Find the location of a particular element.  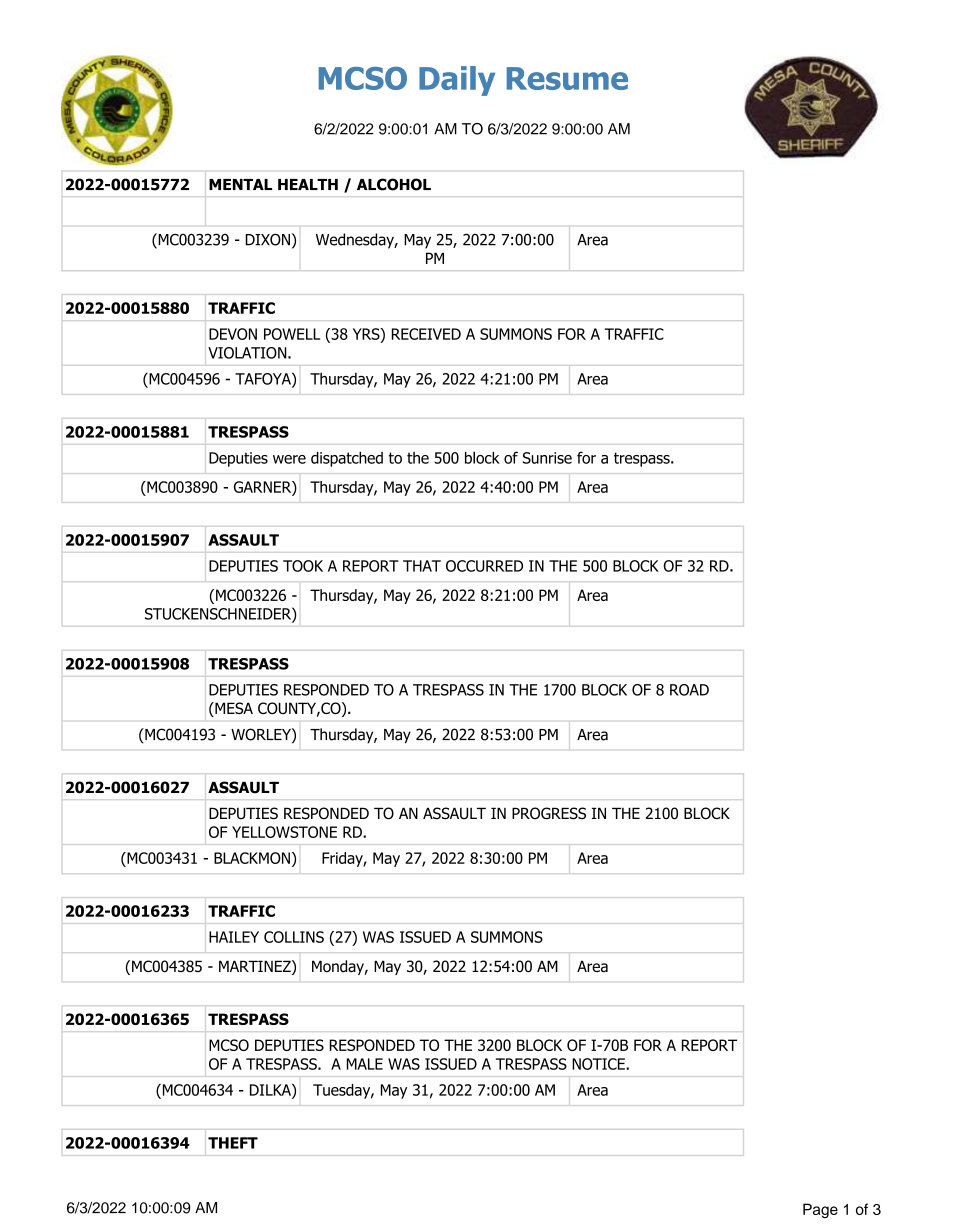

OCCURRED is located at coordinates (484, 566).
